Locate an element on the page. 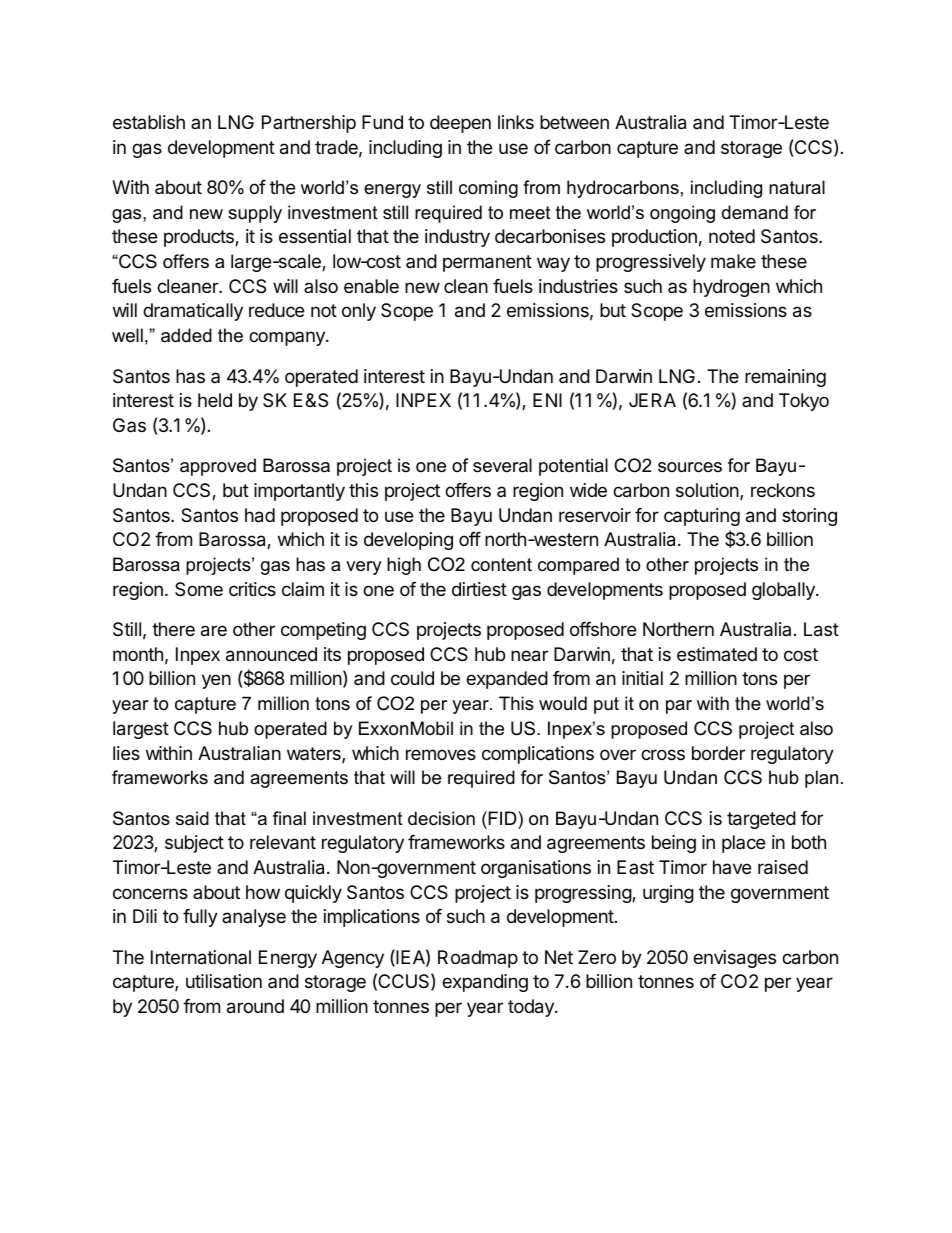  Tokyo is located at coordinates (804, 402).
